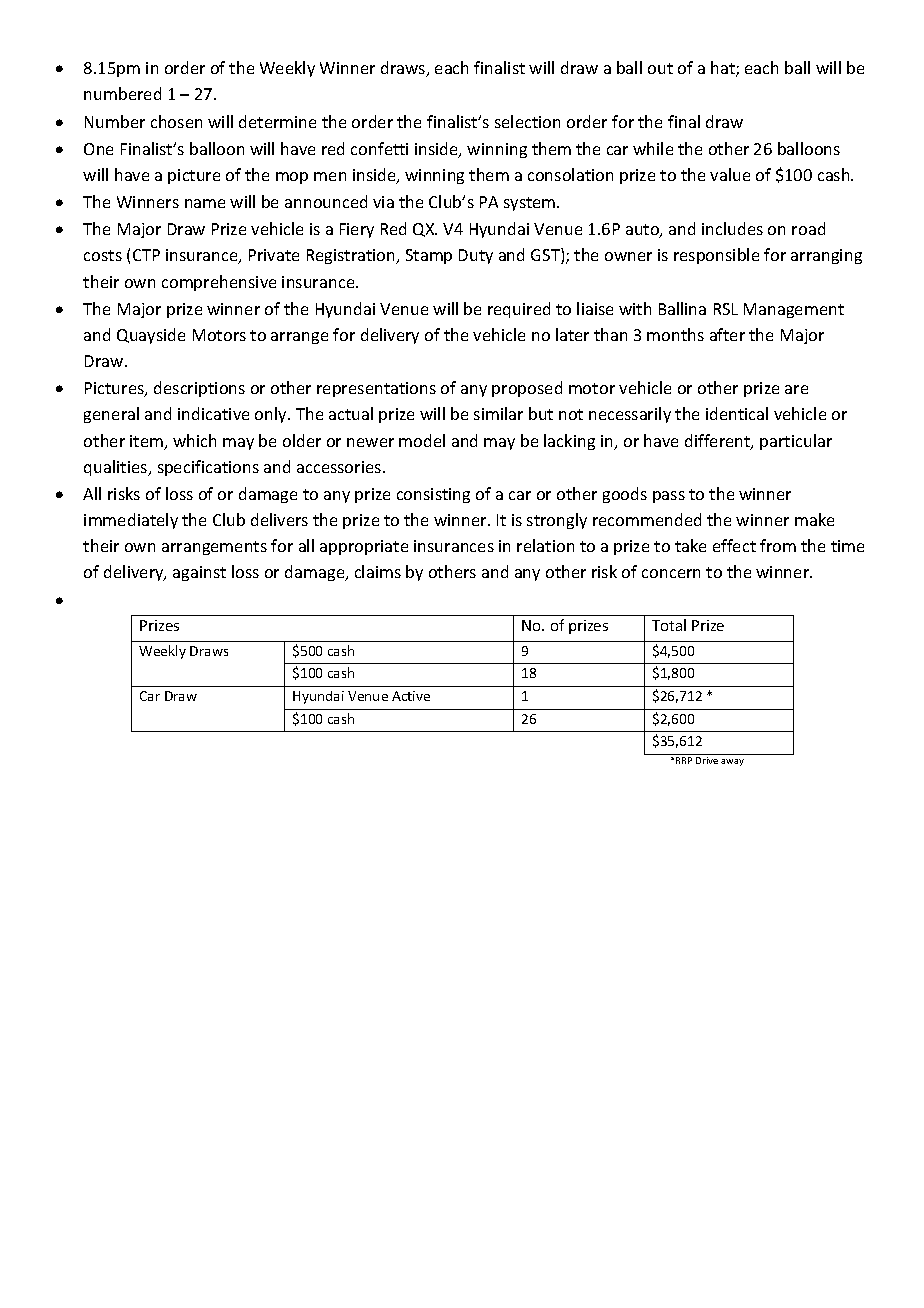  I want to click on chosen, so click(176, 121).
